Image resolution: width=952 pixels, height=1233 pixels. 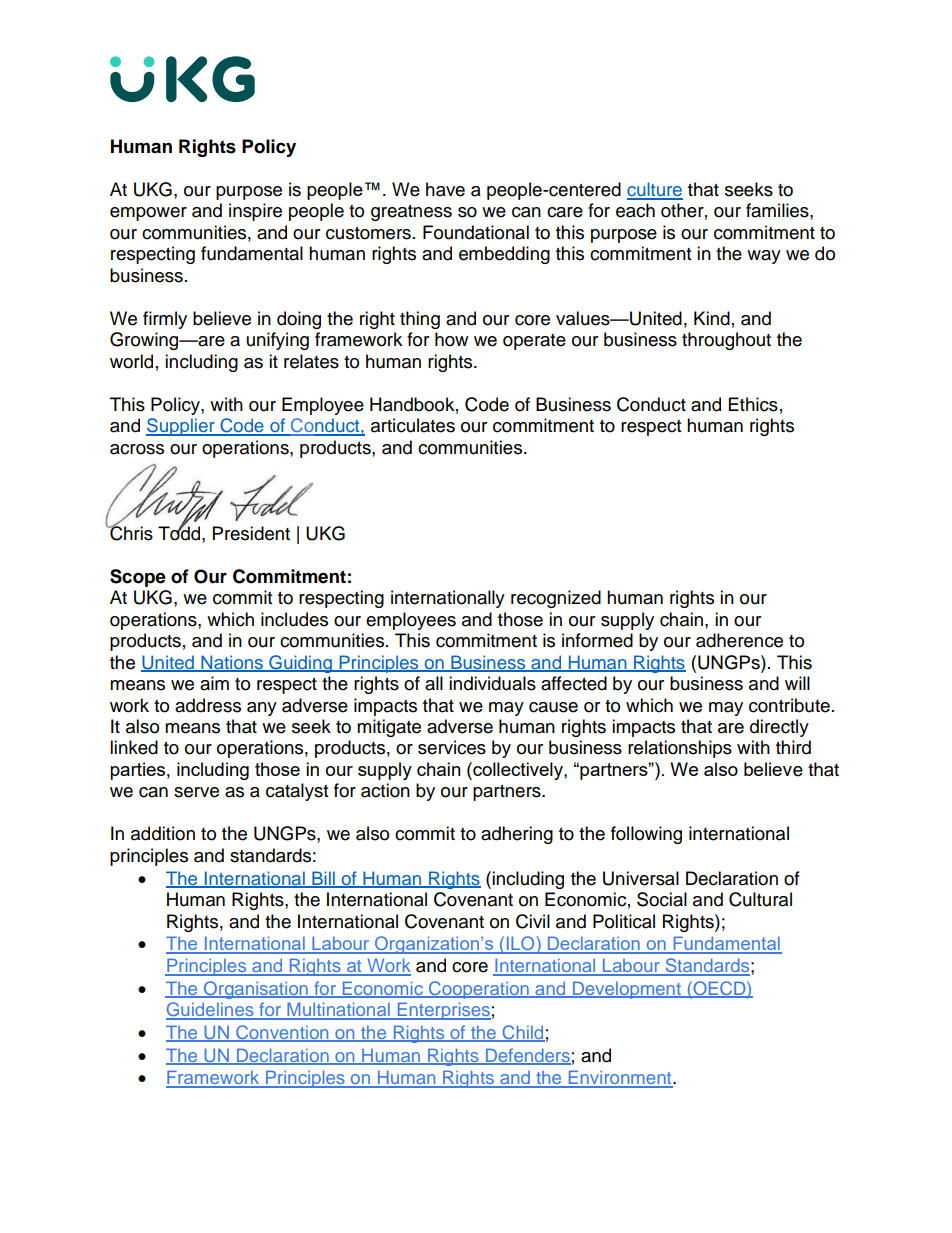 I want to click on Convention, so click(x=282, y=1033).
